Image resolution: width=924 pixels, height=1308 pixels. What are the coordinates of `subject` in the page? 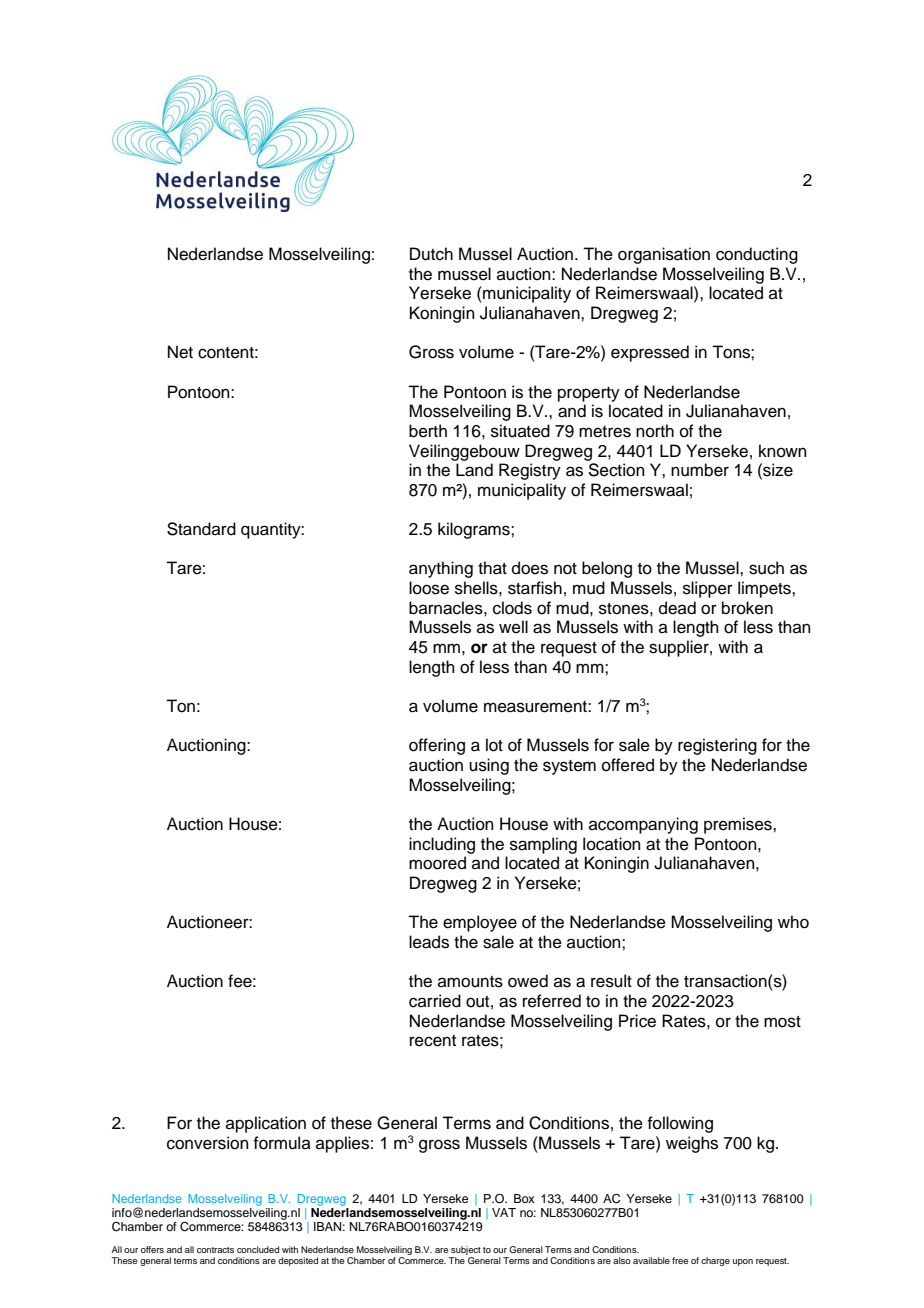 It's located at (465, 1252).
